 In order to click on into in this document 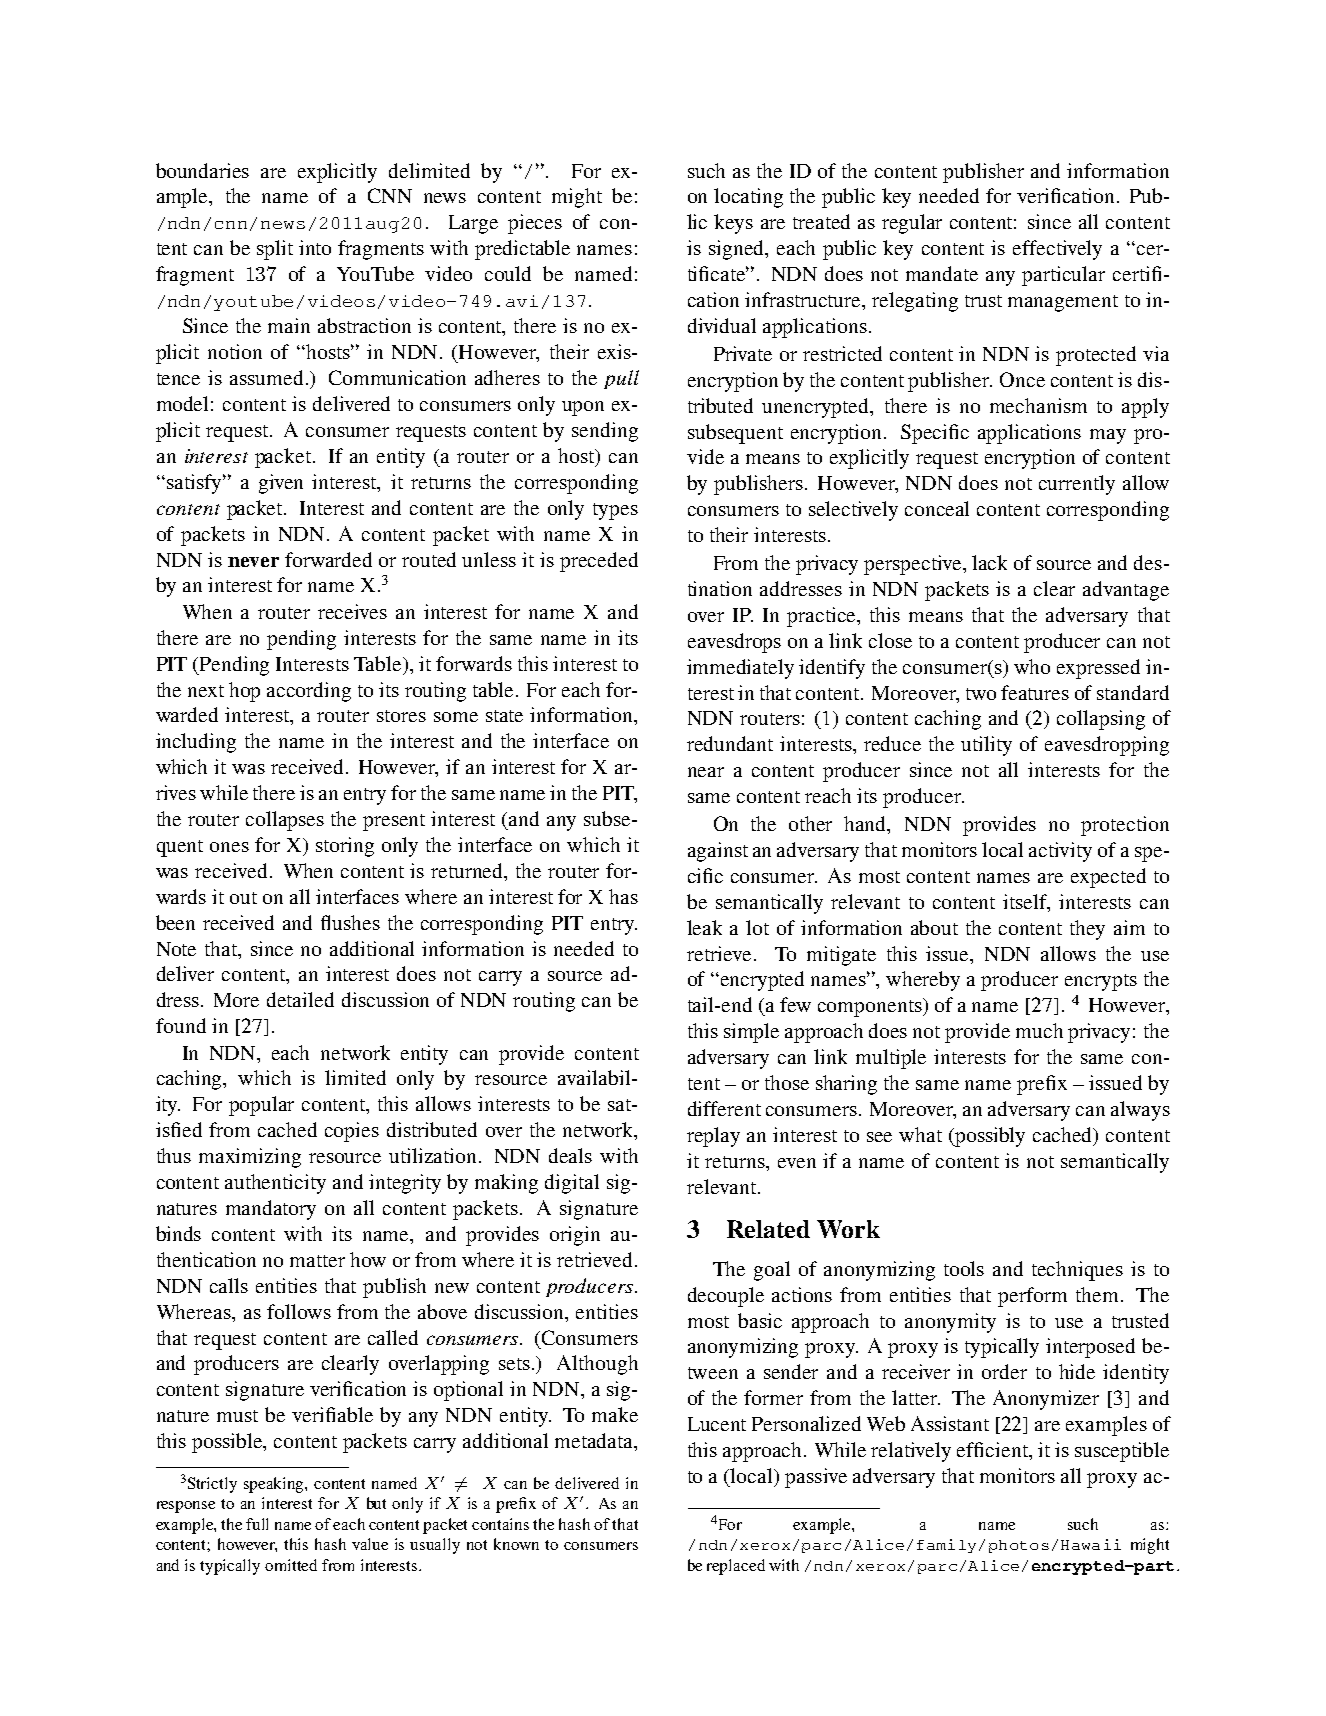, I will do `click(315, 247)`.
